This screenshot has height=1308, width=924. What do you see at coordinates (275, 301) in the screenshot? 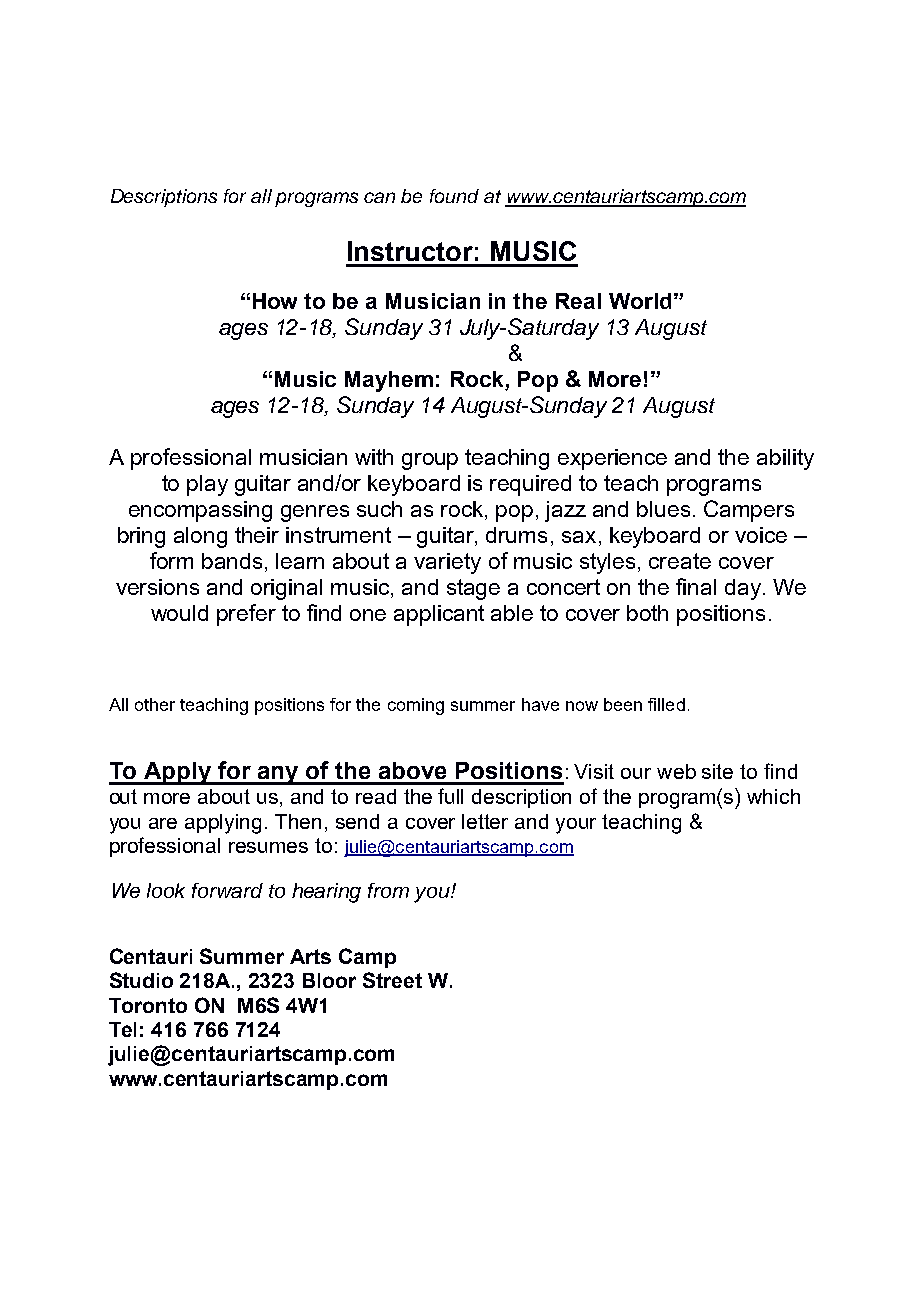
I see `How` at bounding box center [275, 301].
